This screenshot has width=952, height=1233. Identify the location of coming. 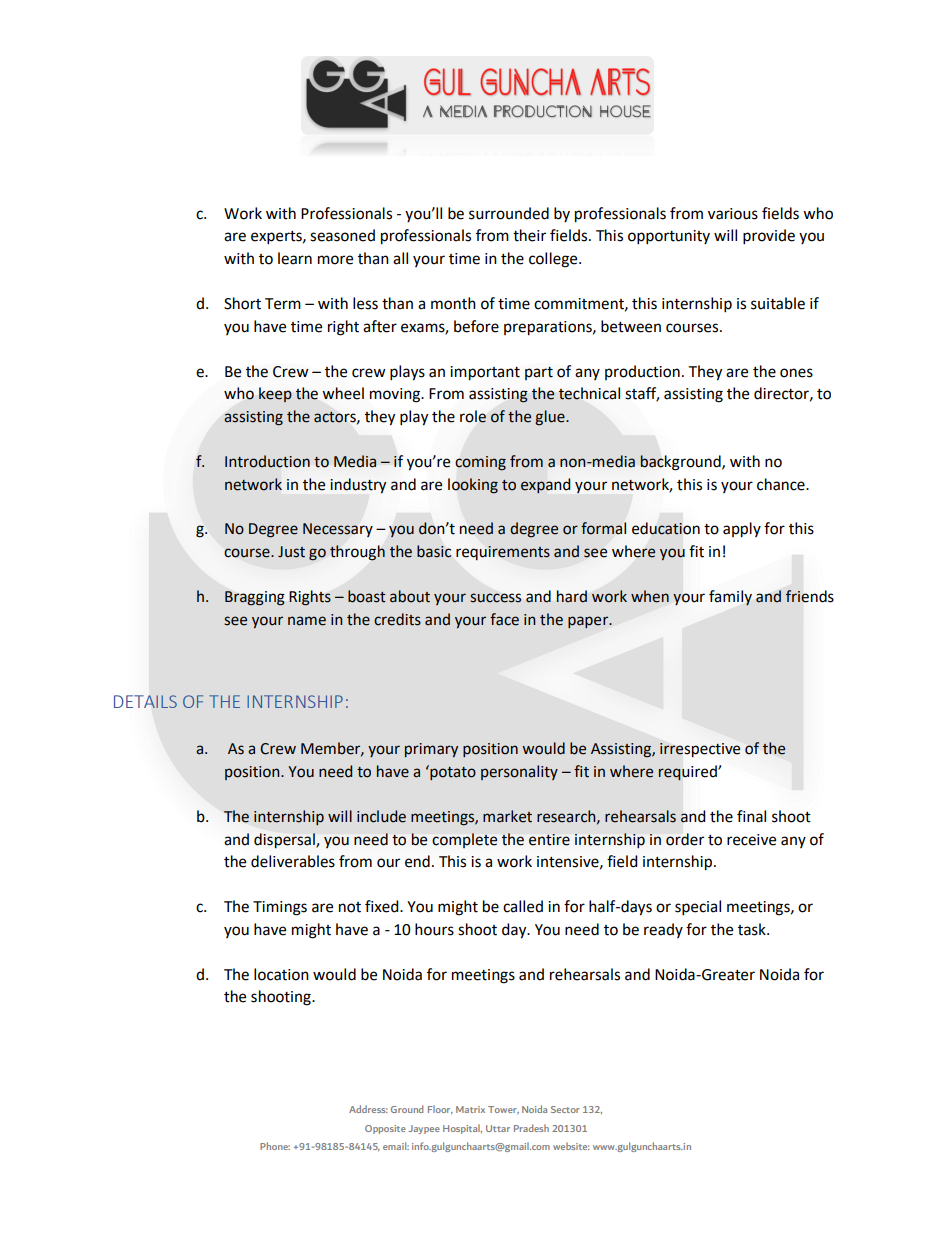
(480, 463).
